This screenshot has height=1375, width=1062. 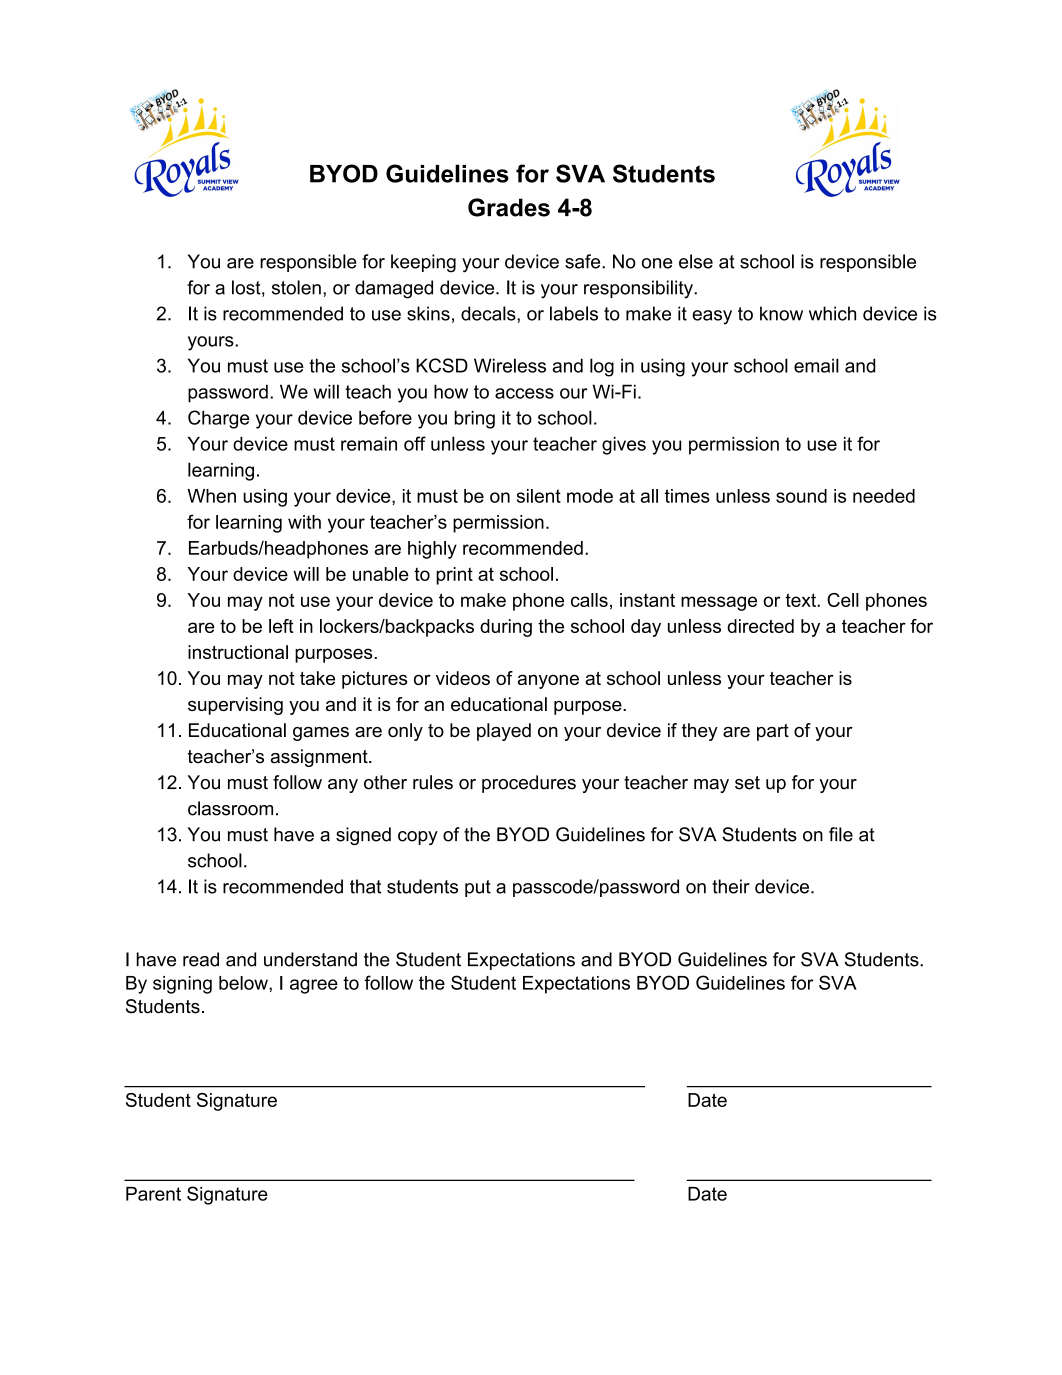 What do you see at coordinates (153, 1194) in the screenshot?
I see `Parent` at bounding box center [153, 1194].
